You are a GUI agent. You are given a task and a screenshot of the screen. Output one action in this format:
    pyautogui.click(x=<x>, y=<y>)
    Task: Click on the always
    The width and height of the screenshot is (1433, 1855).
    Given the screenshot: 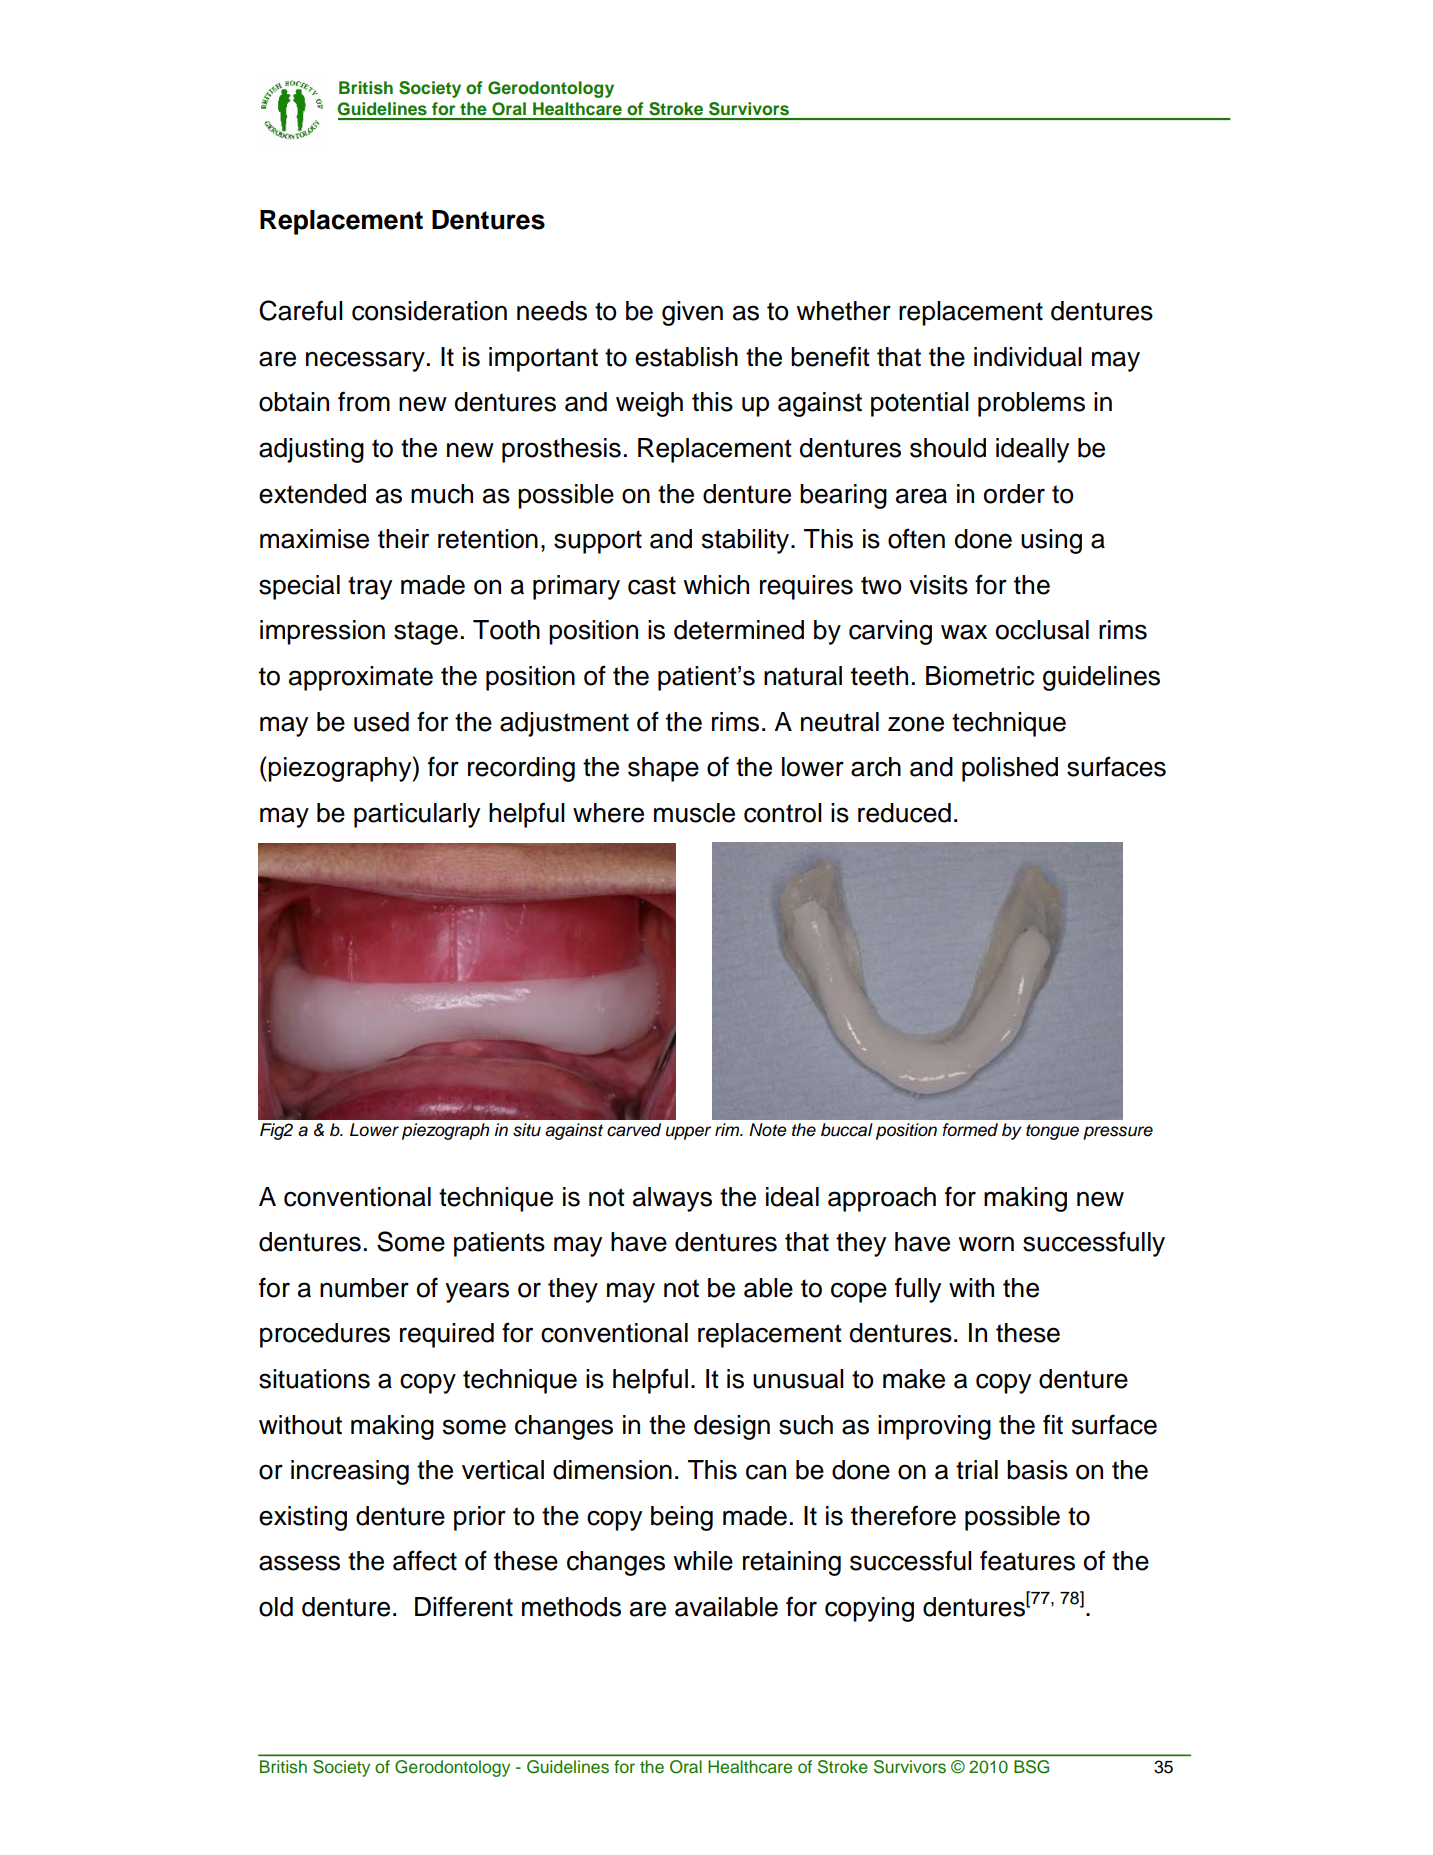 What is the action you would take?
    pyautogui.click(x=672, y=1199)
